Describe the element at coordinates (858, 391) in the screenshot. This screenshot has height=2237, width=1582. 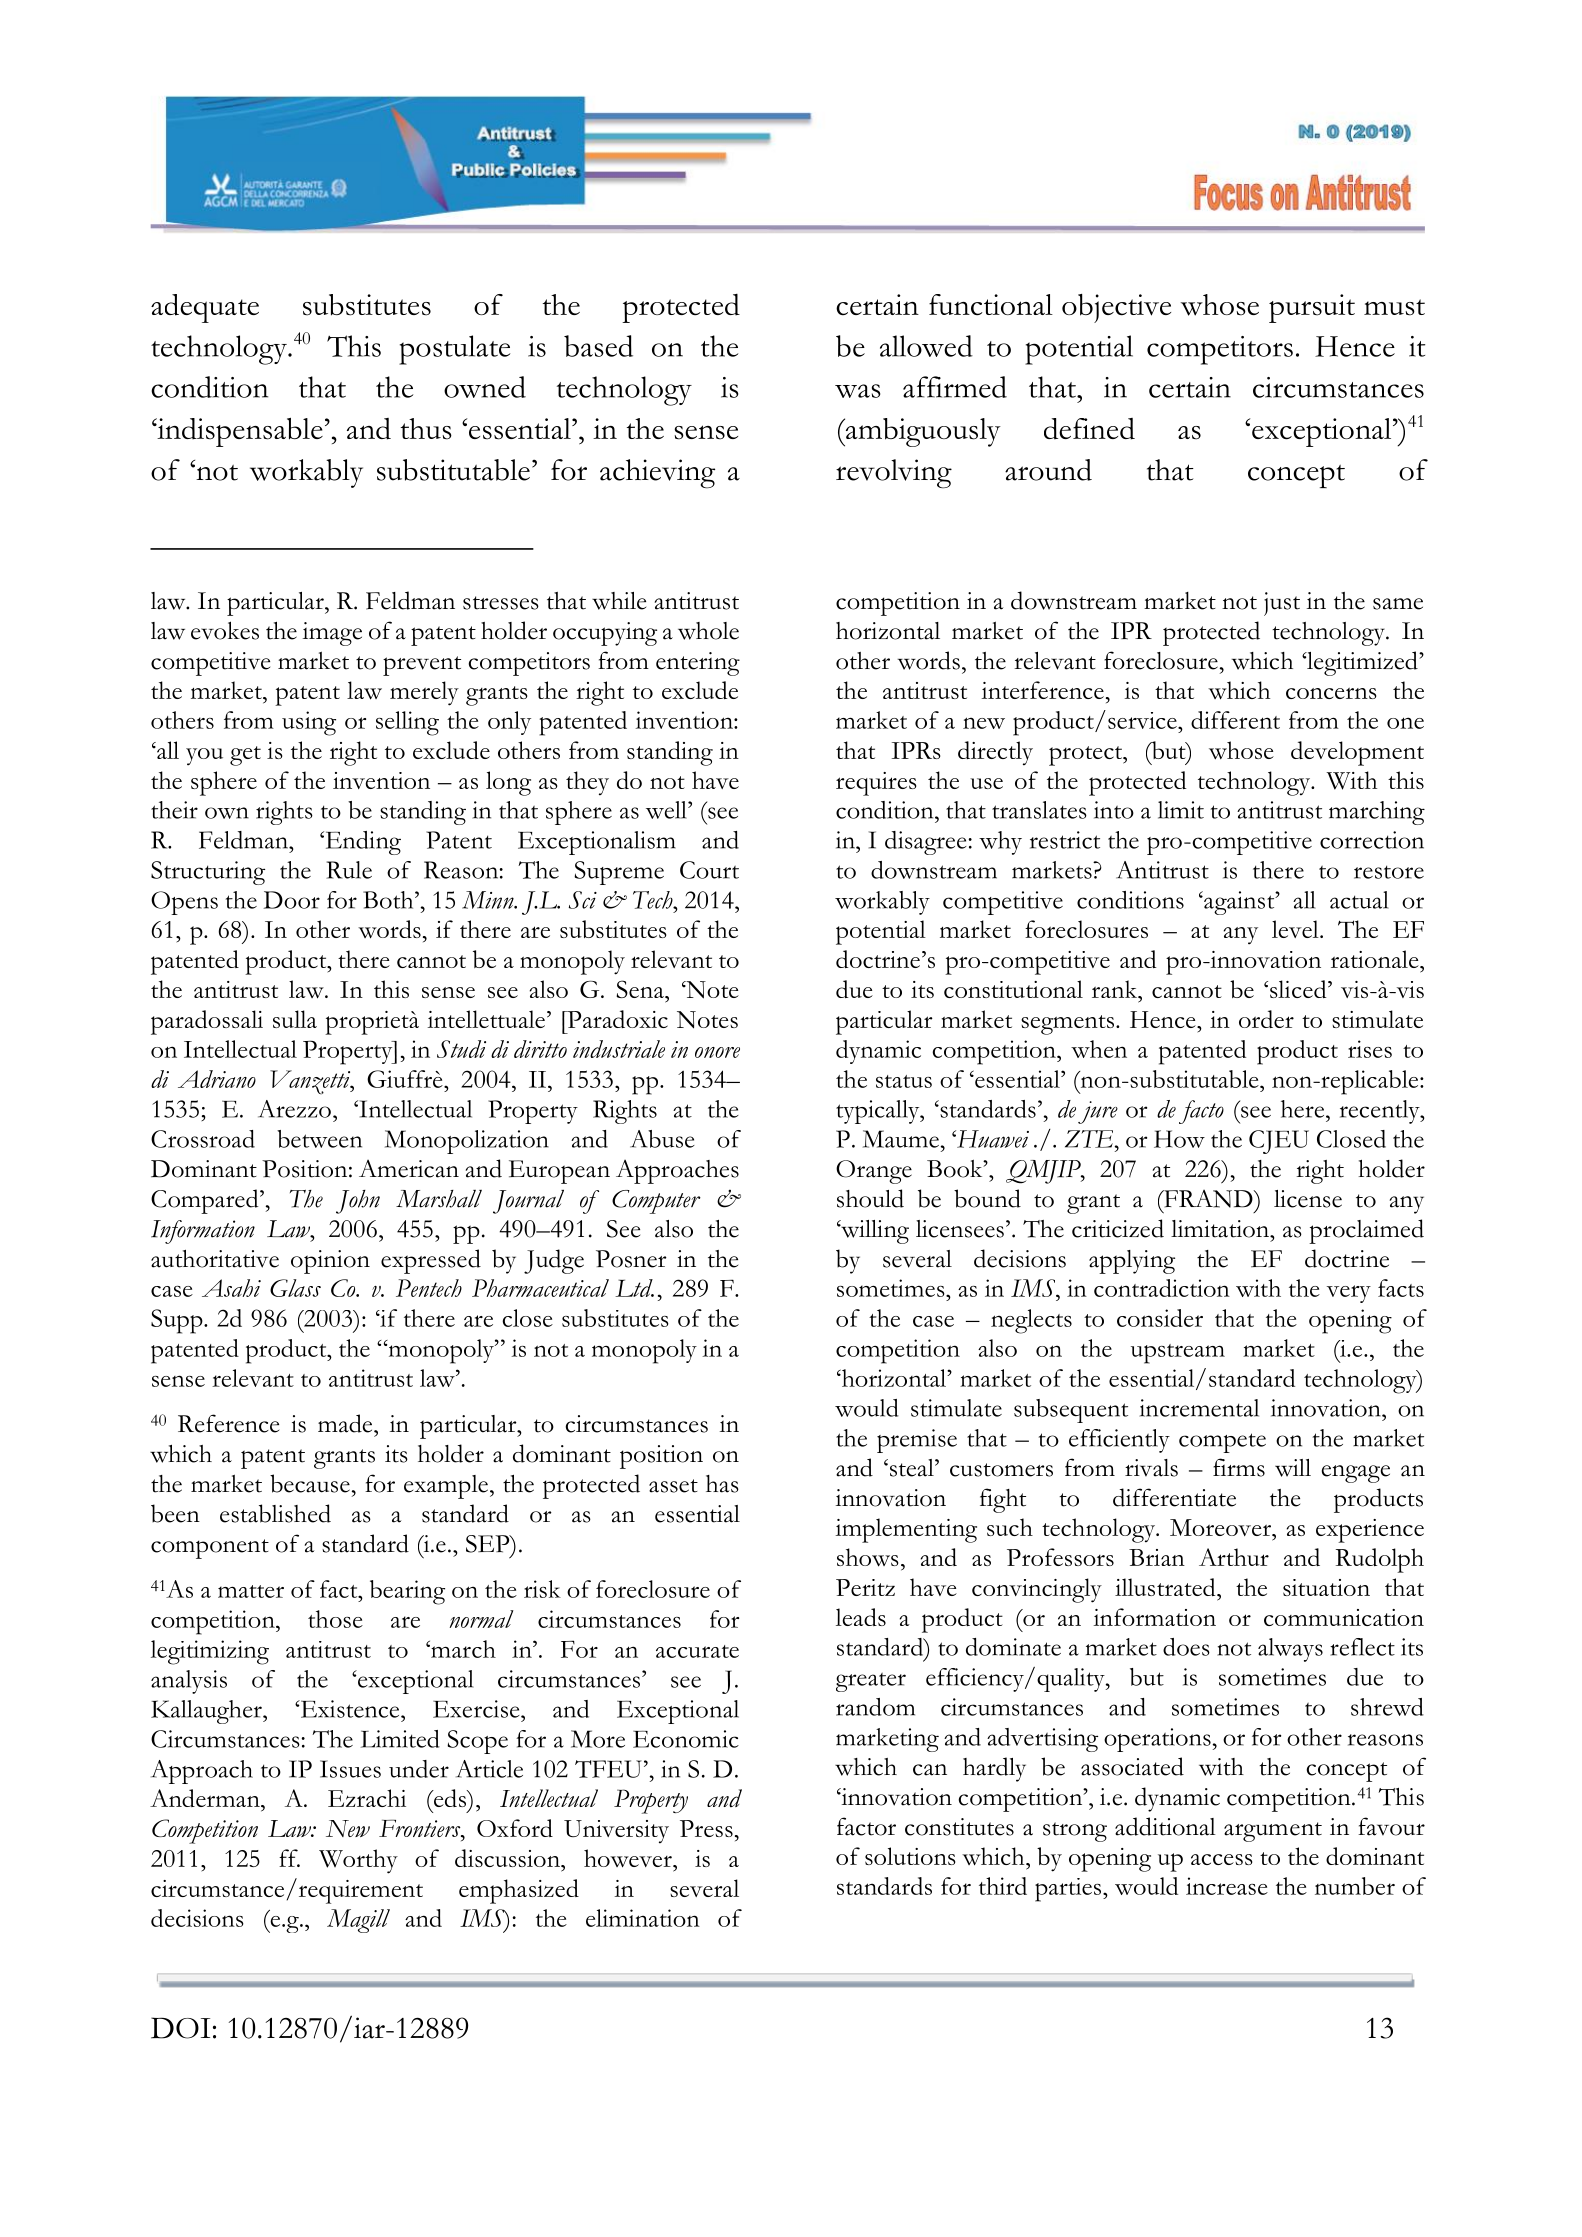
I see `was` at that location.
